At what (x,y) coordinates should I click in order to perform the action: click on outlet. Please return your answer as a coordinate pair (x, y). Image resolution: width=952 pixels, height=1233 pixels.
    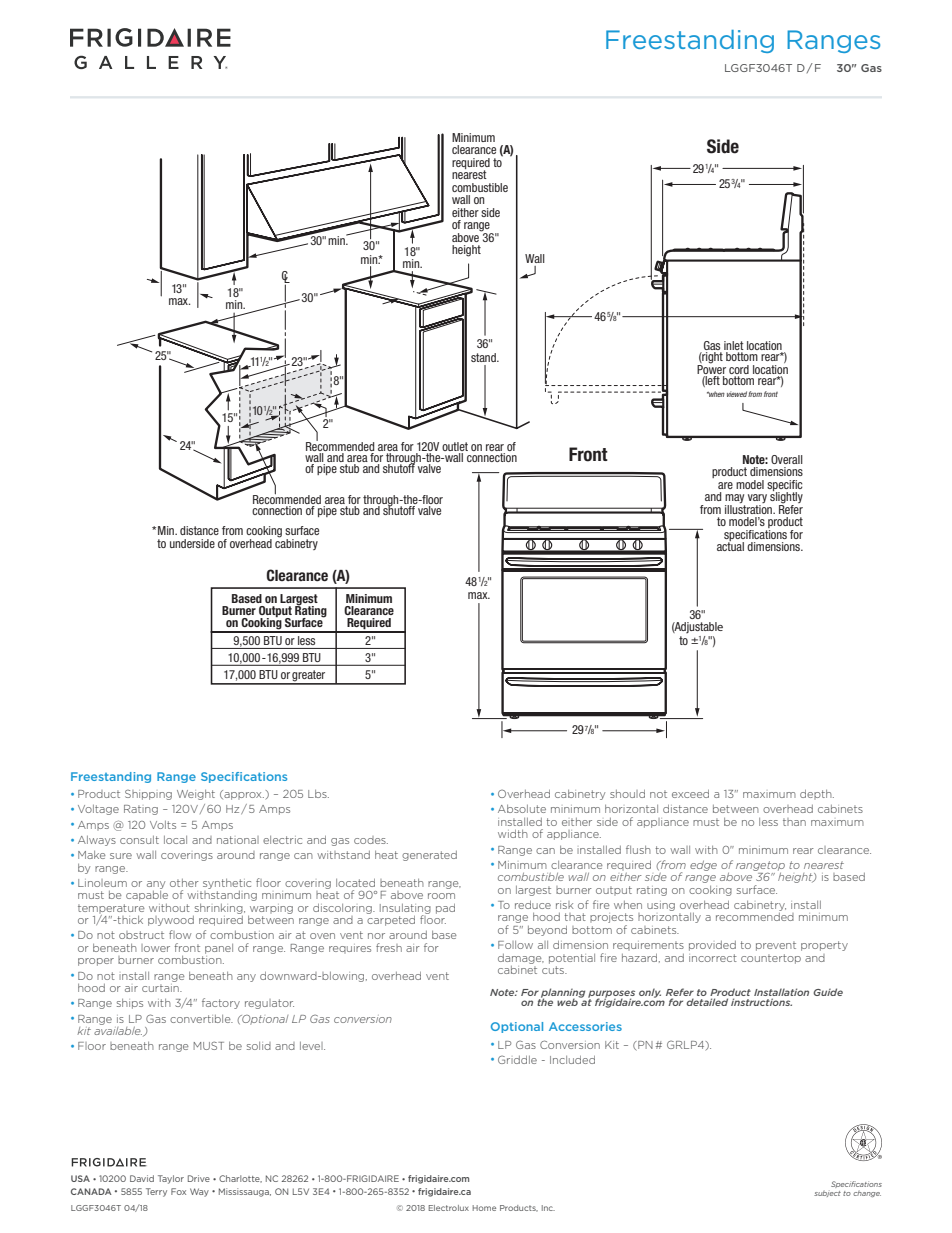
    Looking at the image, I should click on (455, 446).
